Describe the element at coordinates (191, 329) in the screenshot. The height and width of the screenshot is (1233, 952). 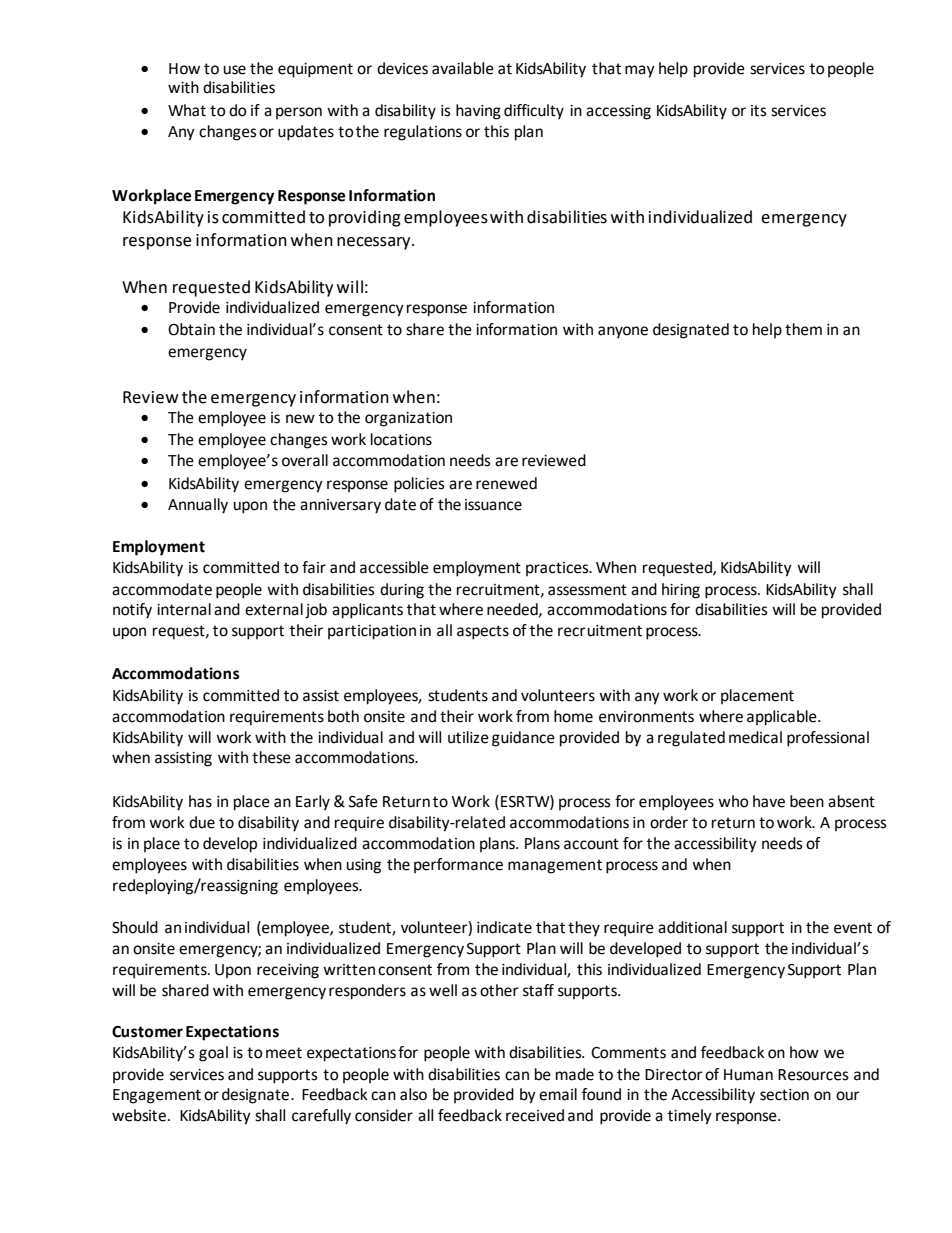
I see `Obtain` at that location.
